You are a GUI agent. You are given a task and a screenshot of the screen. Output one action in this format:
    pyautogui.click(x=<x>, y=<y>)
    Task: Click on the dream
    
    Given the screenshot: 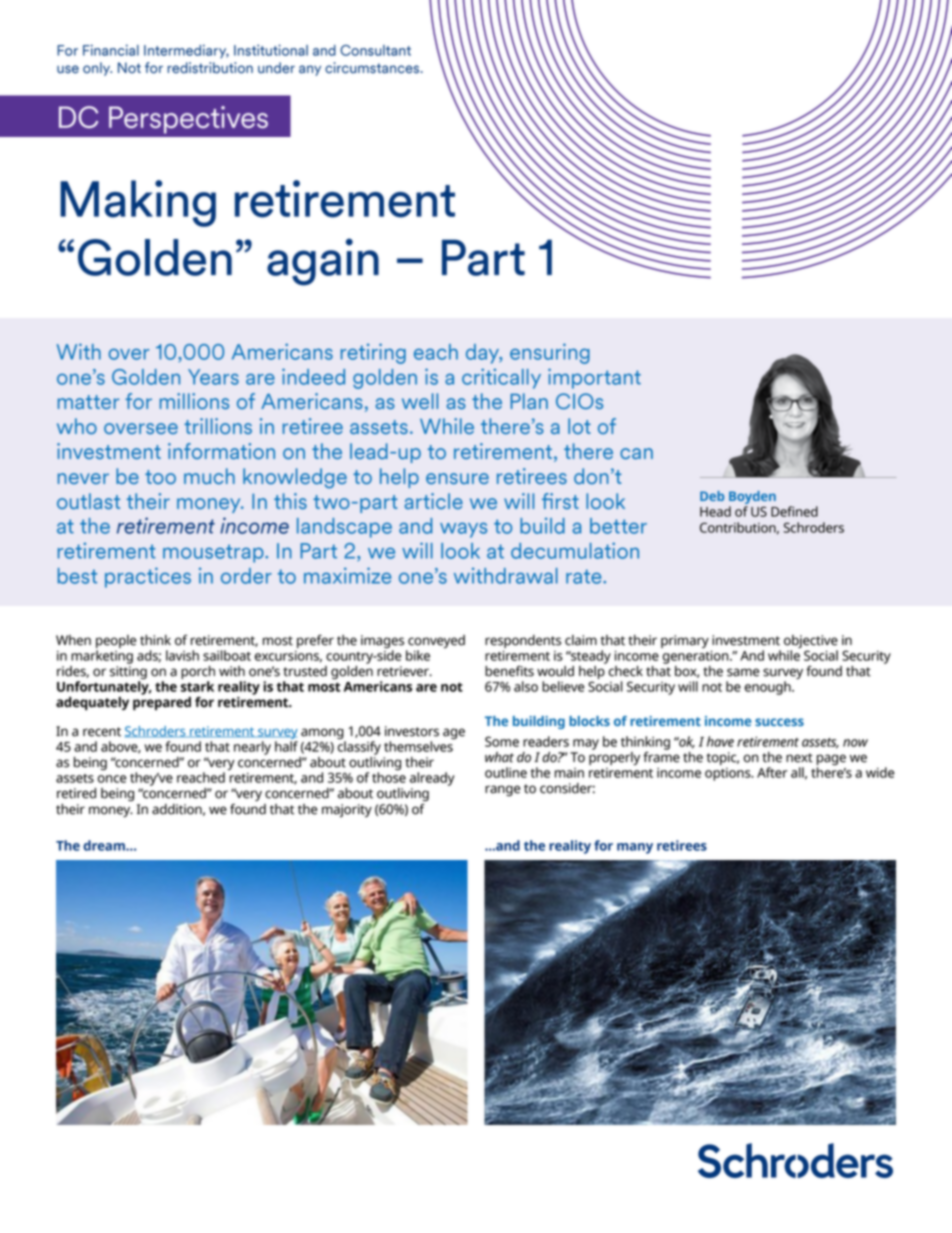 What is the action you would take?
    pyautogui.click(x=105, y=845)
